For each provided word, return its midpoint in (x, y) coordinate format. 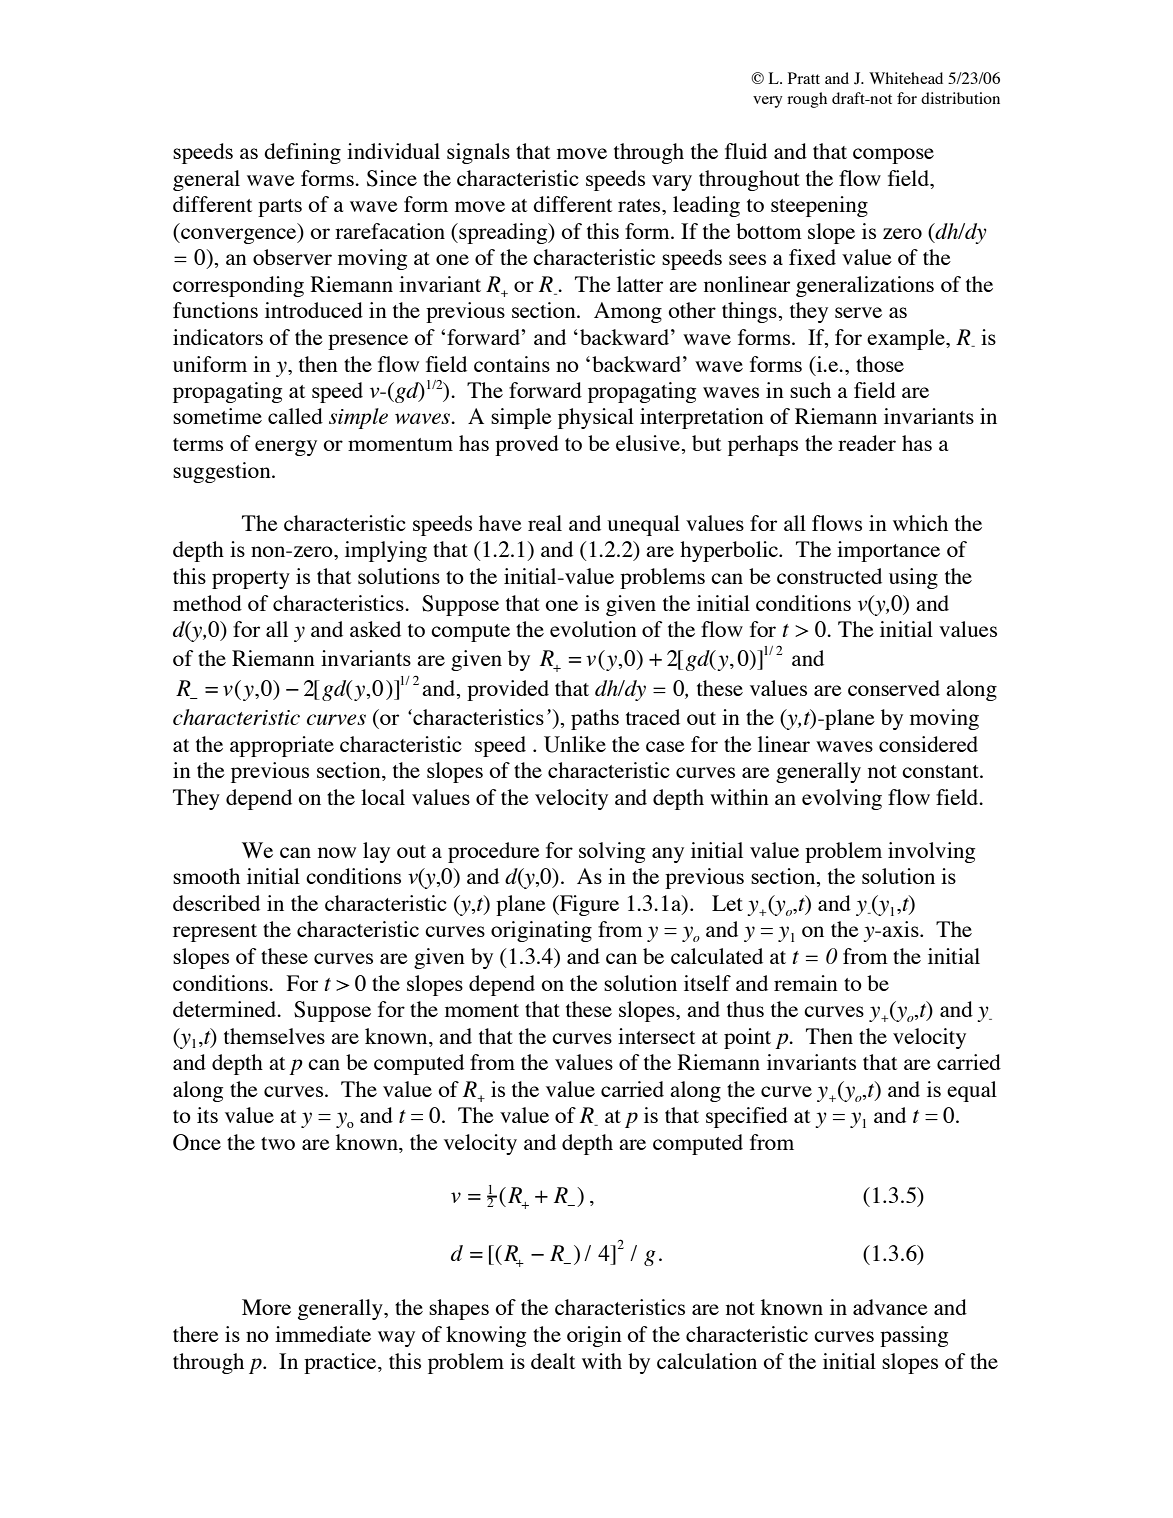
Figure (588, 905)
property (251, 580)
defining (302, 153)
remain (806, 983)
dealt (553, 1361)
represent (215, 933)
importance (888, 551)
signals (478, 153)
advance (890, 1307)
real (545, 523)
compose (893, 156)
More (266, 1307)
